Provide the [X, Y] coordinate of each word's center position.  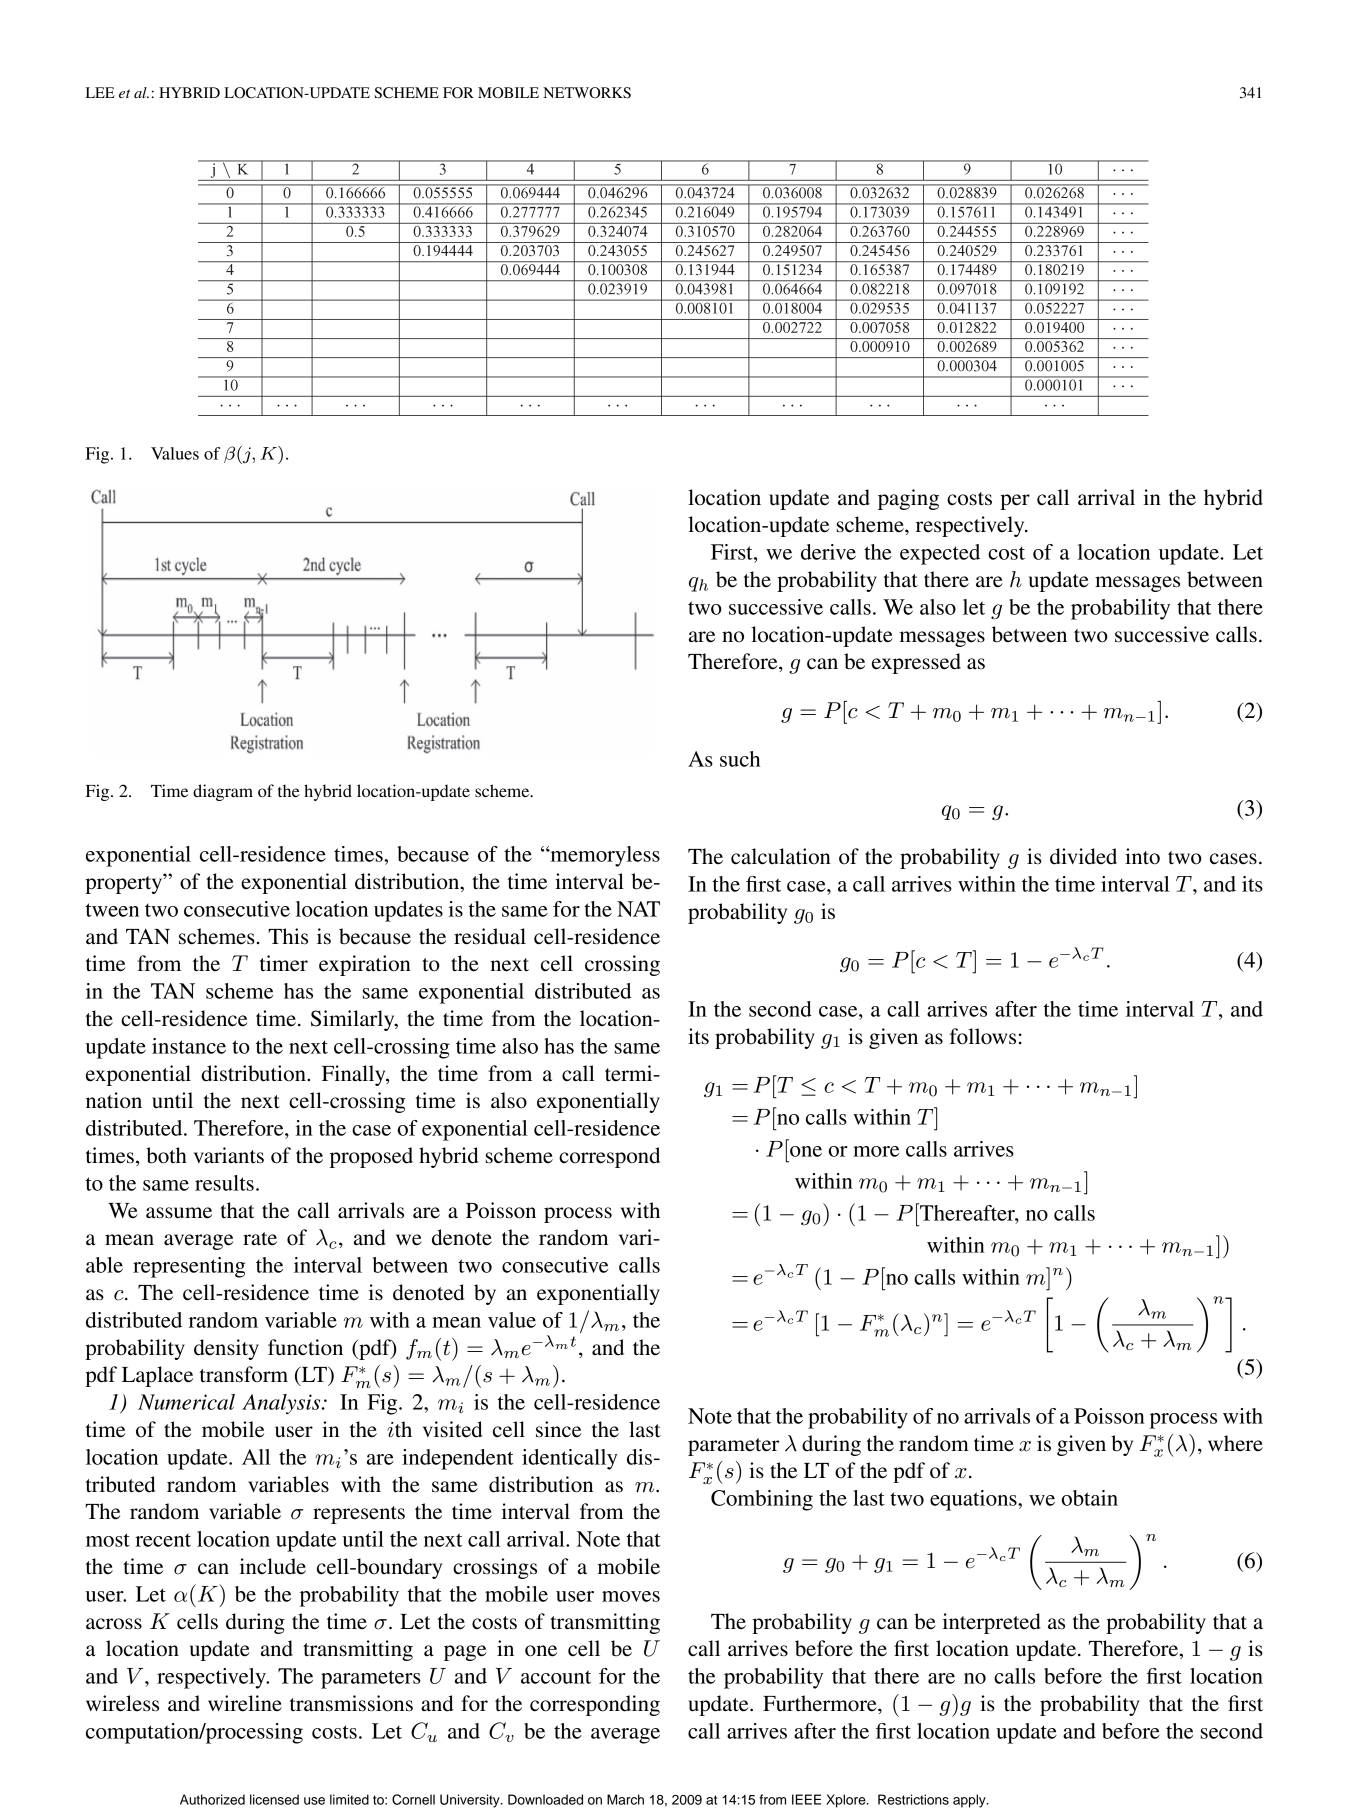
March [625, 1799]
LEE [100, 92]
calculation [781, 856]
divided [1083, 856]
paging [908, 499]
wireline [245, 1703]
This [288, 936]
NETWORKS [587, 93]
